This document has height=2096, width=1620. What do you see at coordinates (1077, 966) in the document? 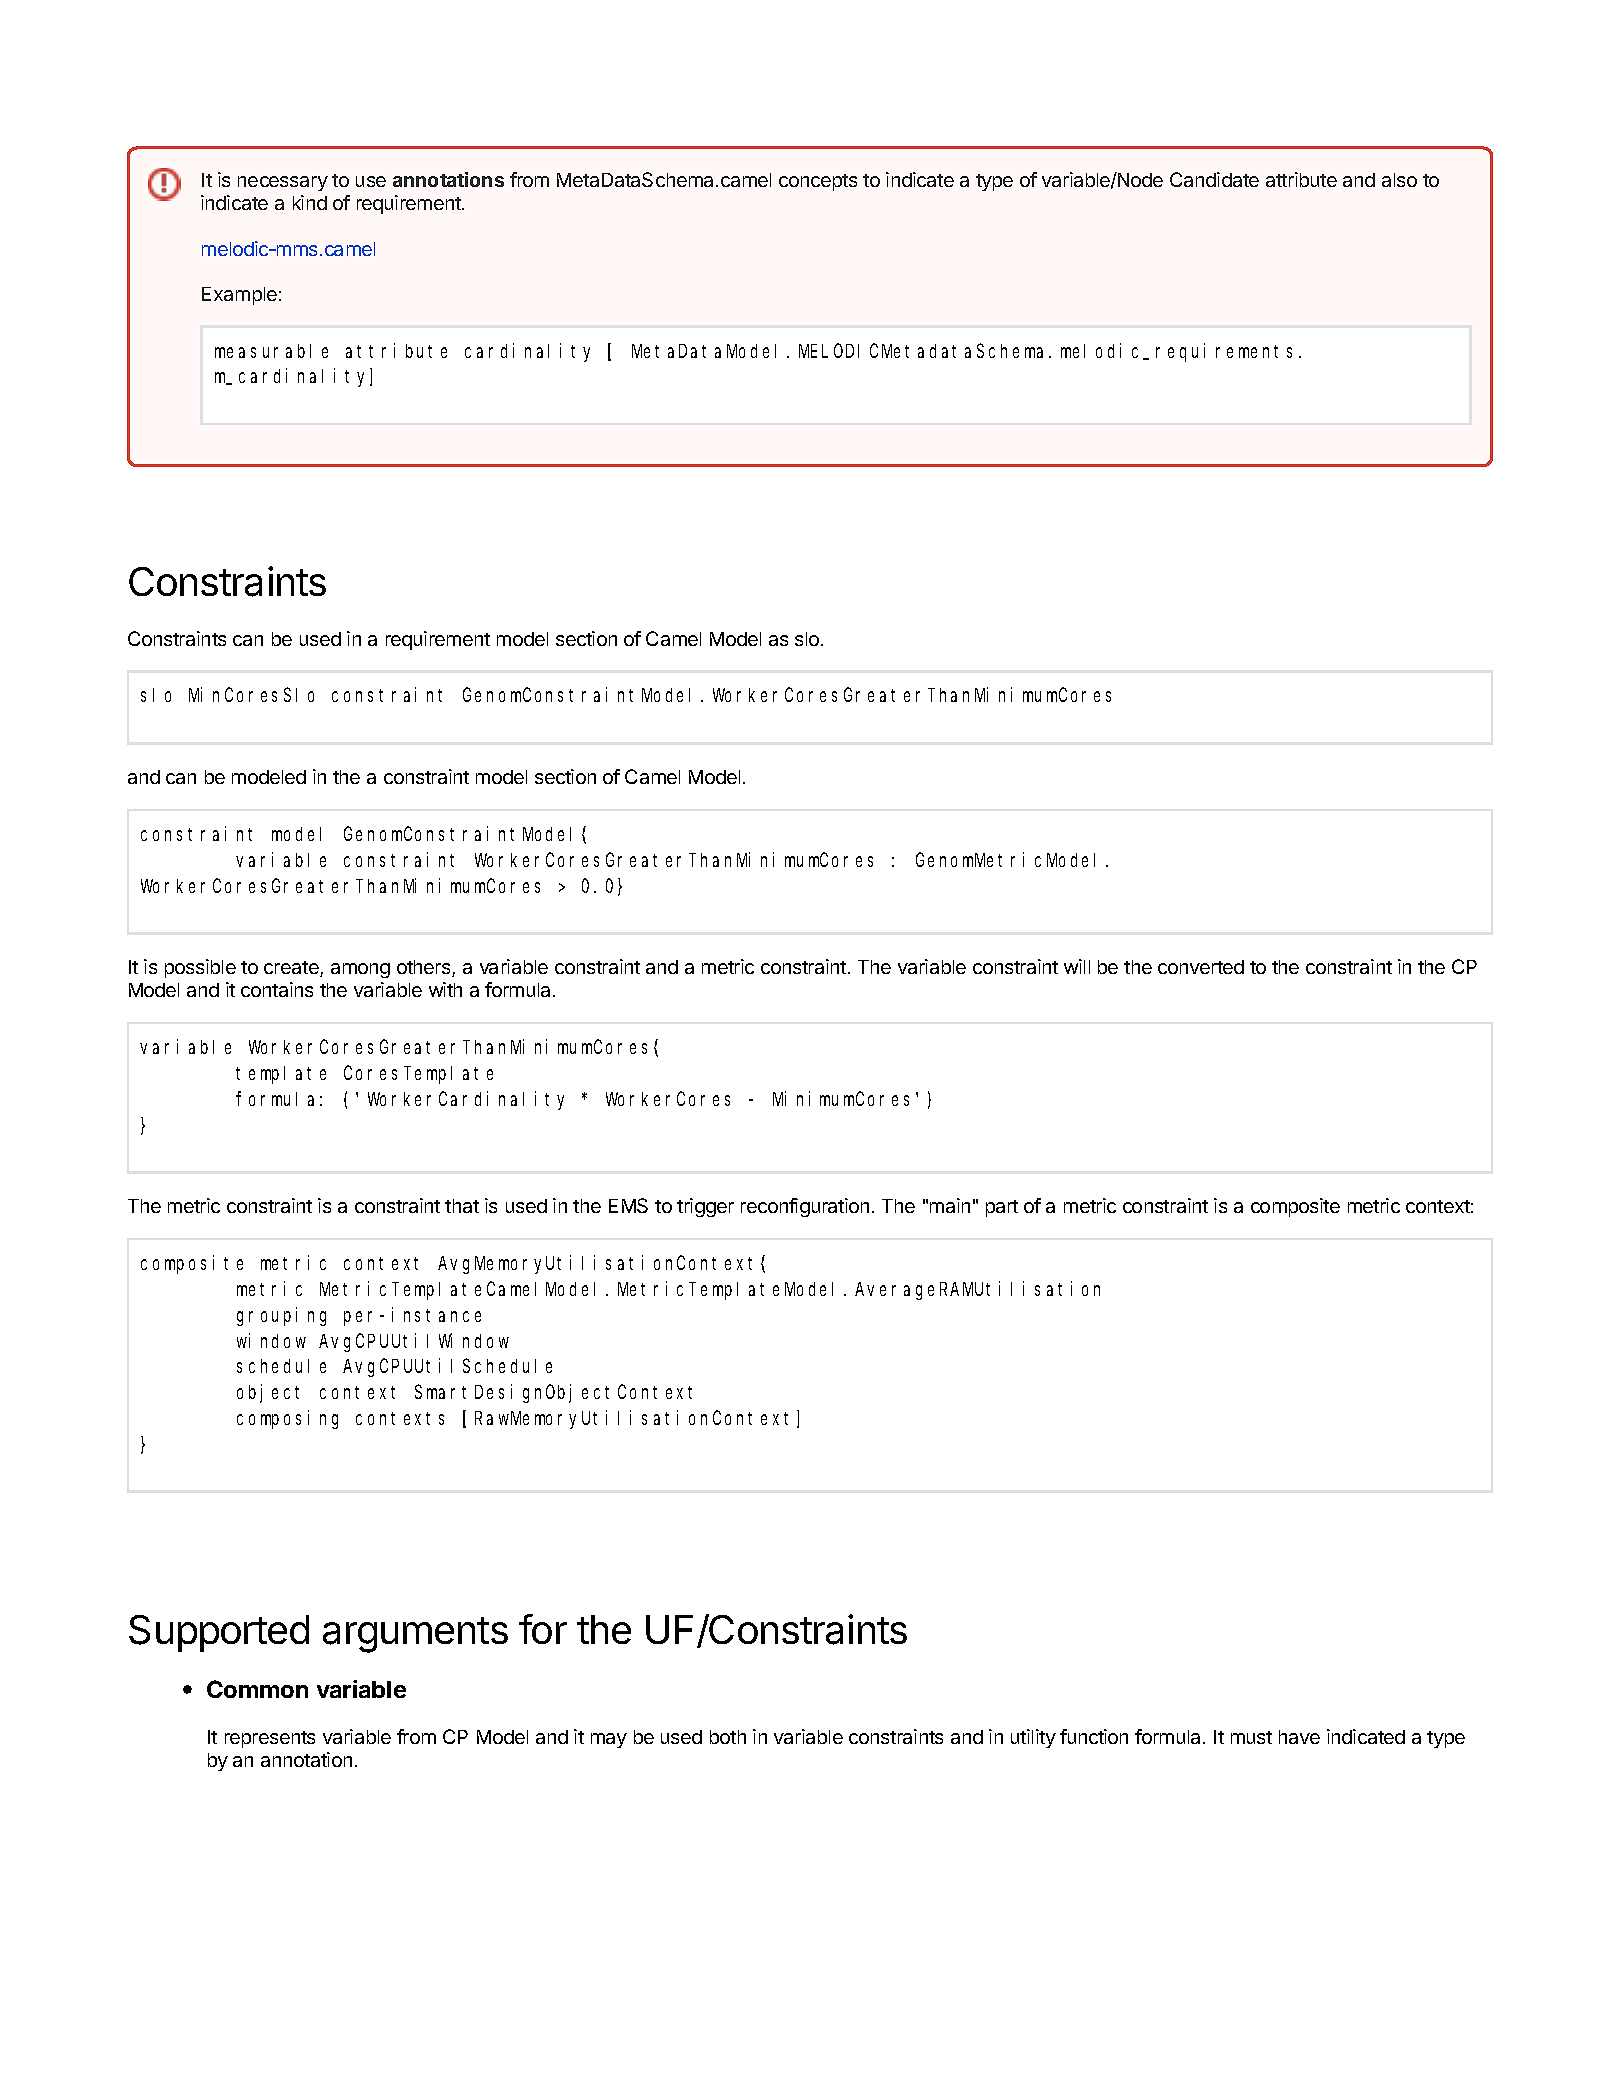
I see `will` at bounding box center [1077, 966].
